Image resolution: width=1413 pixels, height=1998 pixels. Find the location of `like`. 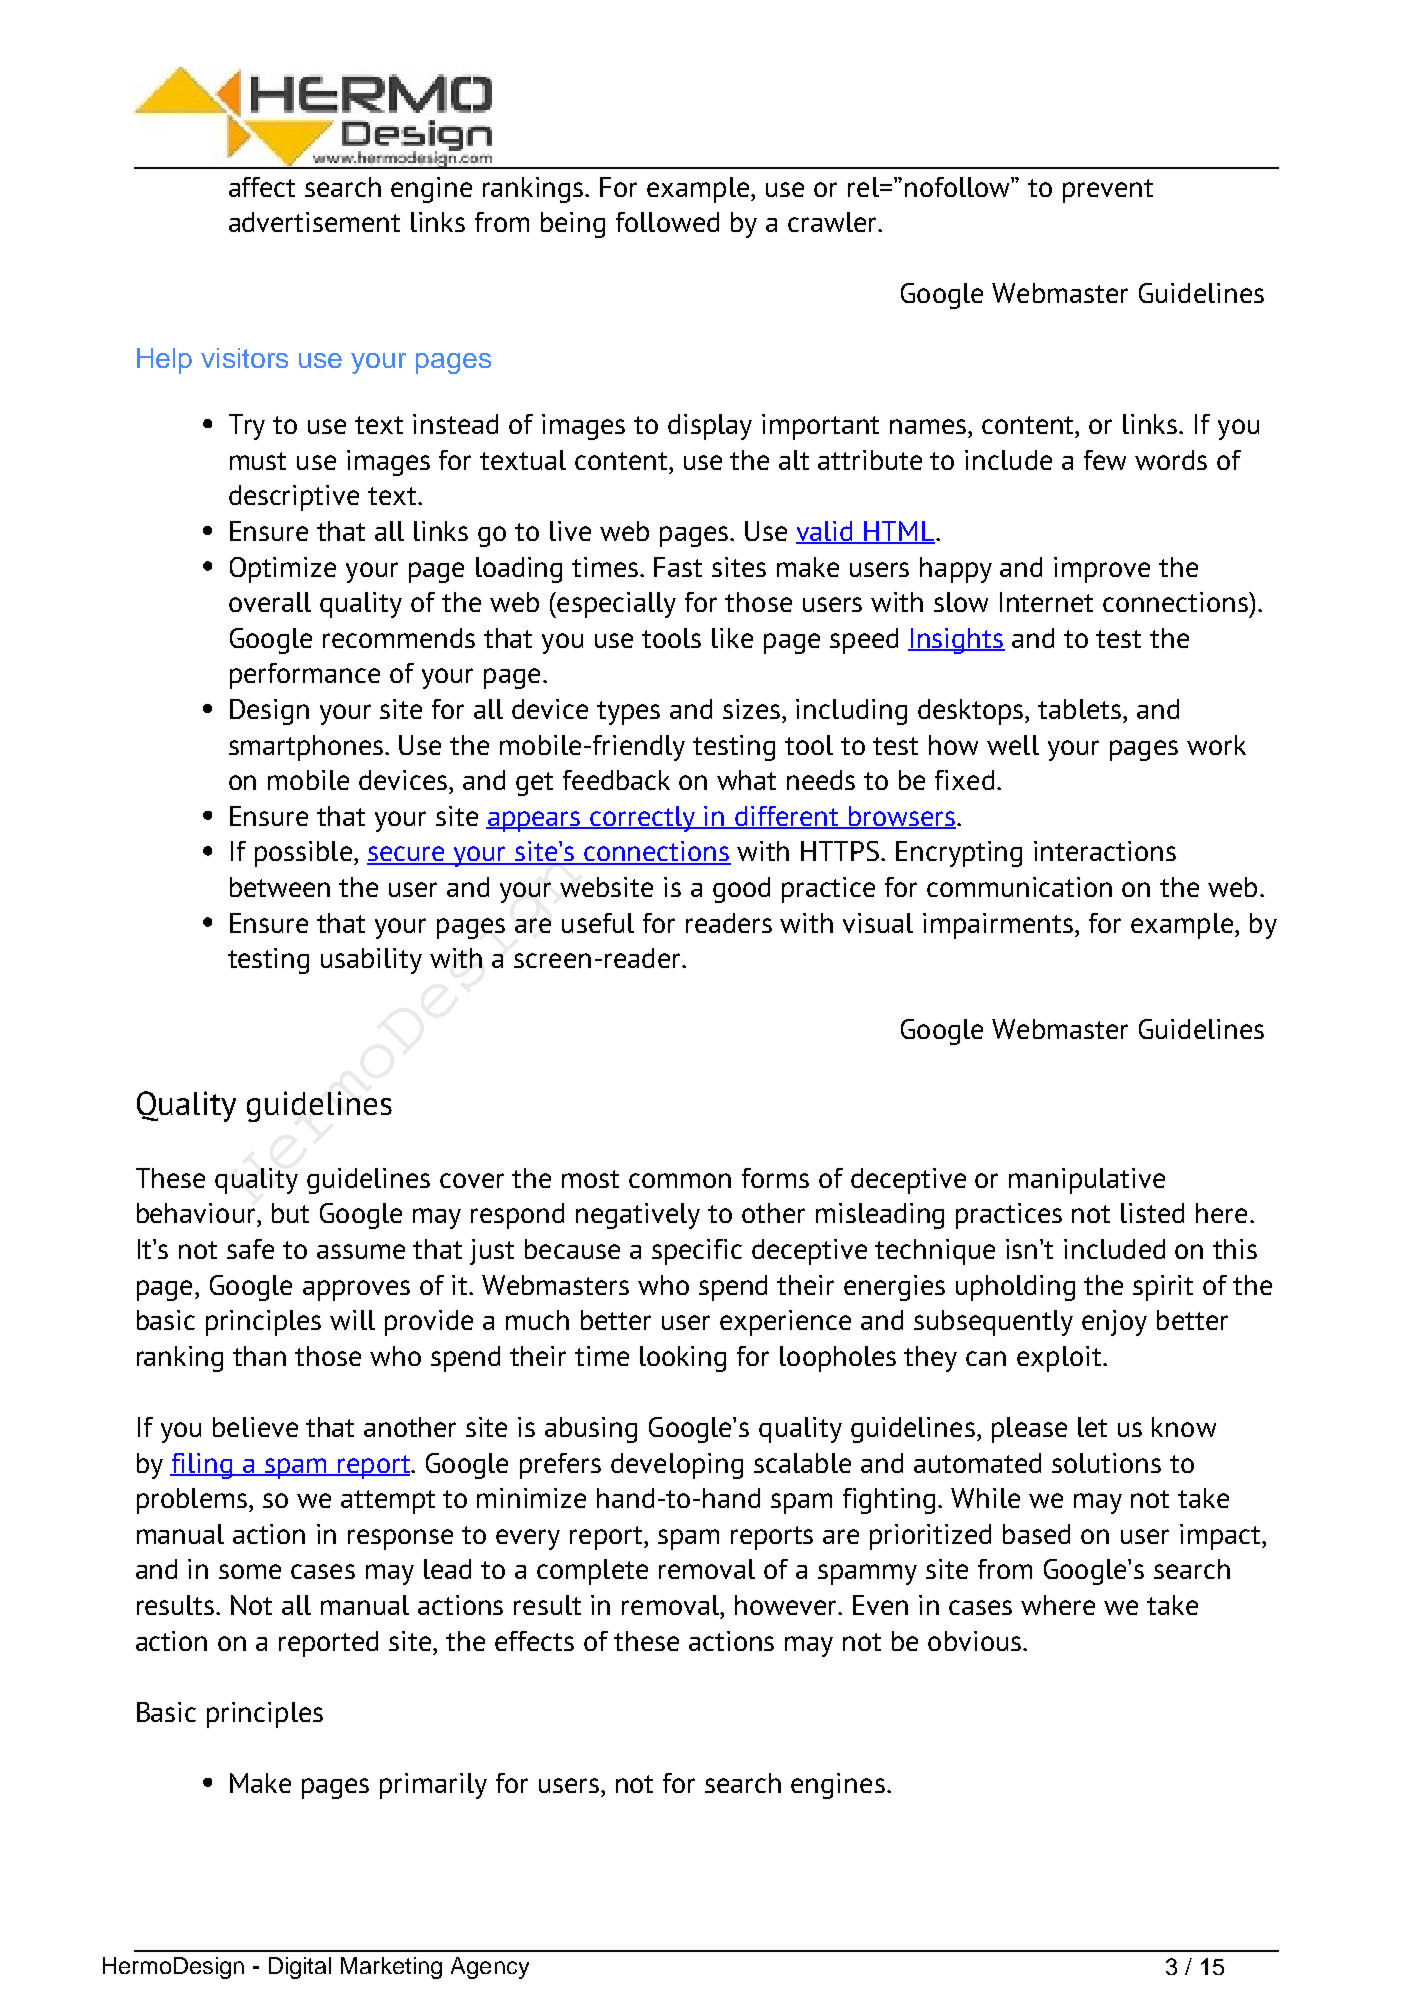

like is located at coordinates (732, 638).
